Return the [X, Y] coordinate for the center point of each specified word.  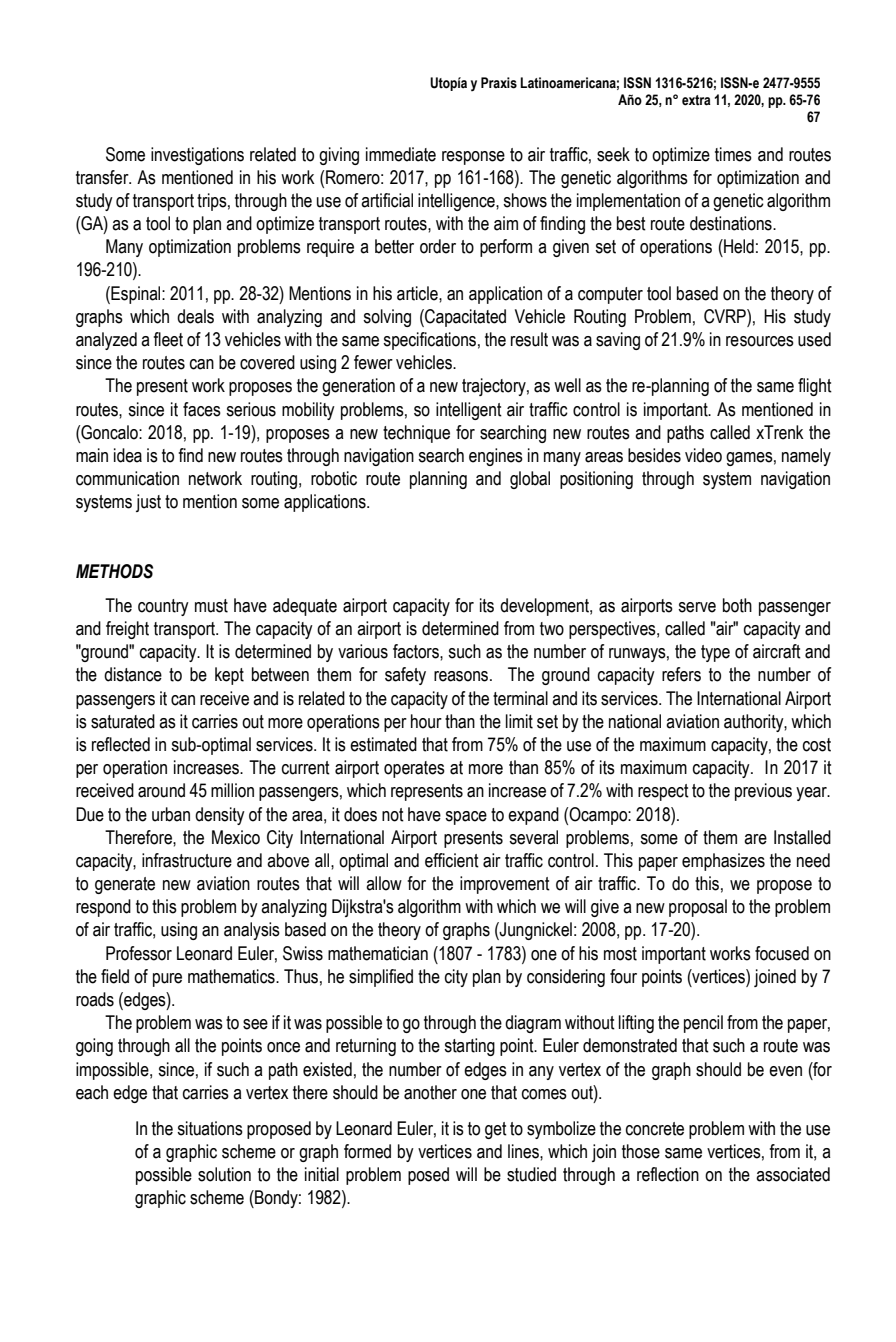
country [163, 607]
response [473, 158]
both [737, 605]
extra [696, 100]
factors [417, 651]
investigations [197, 156]
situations [210, 1128]
